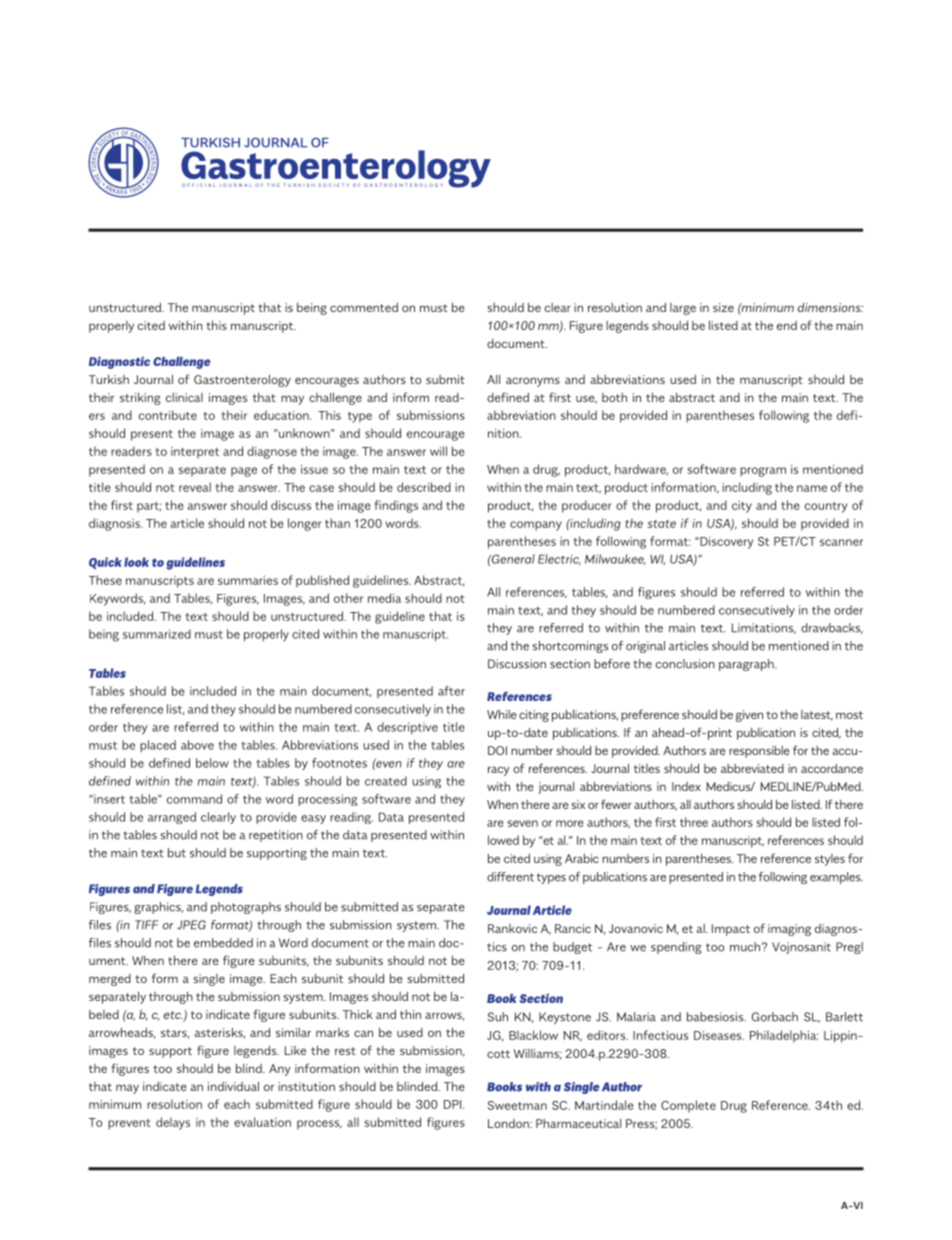  I want to click on size, so click(723, 307).
